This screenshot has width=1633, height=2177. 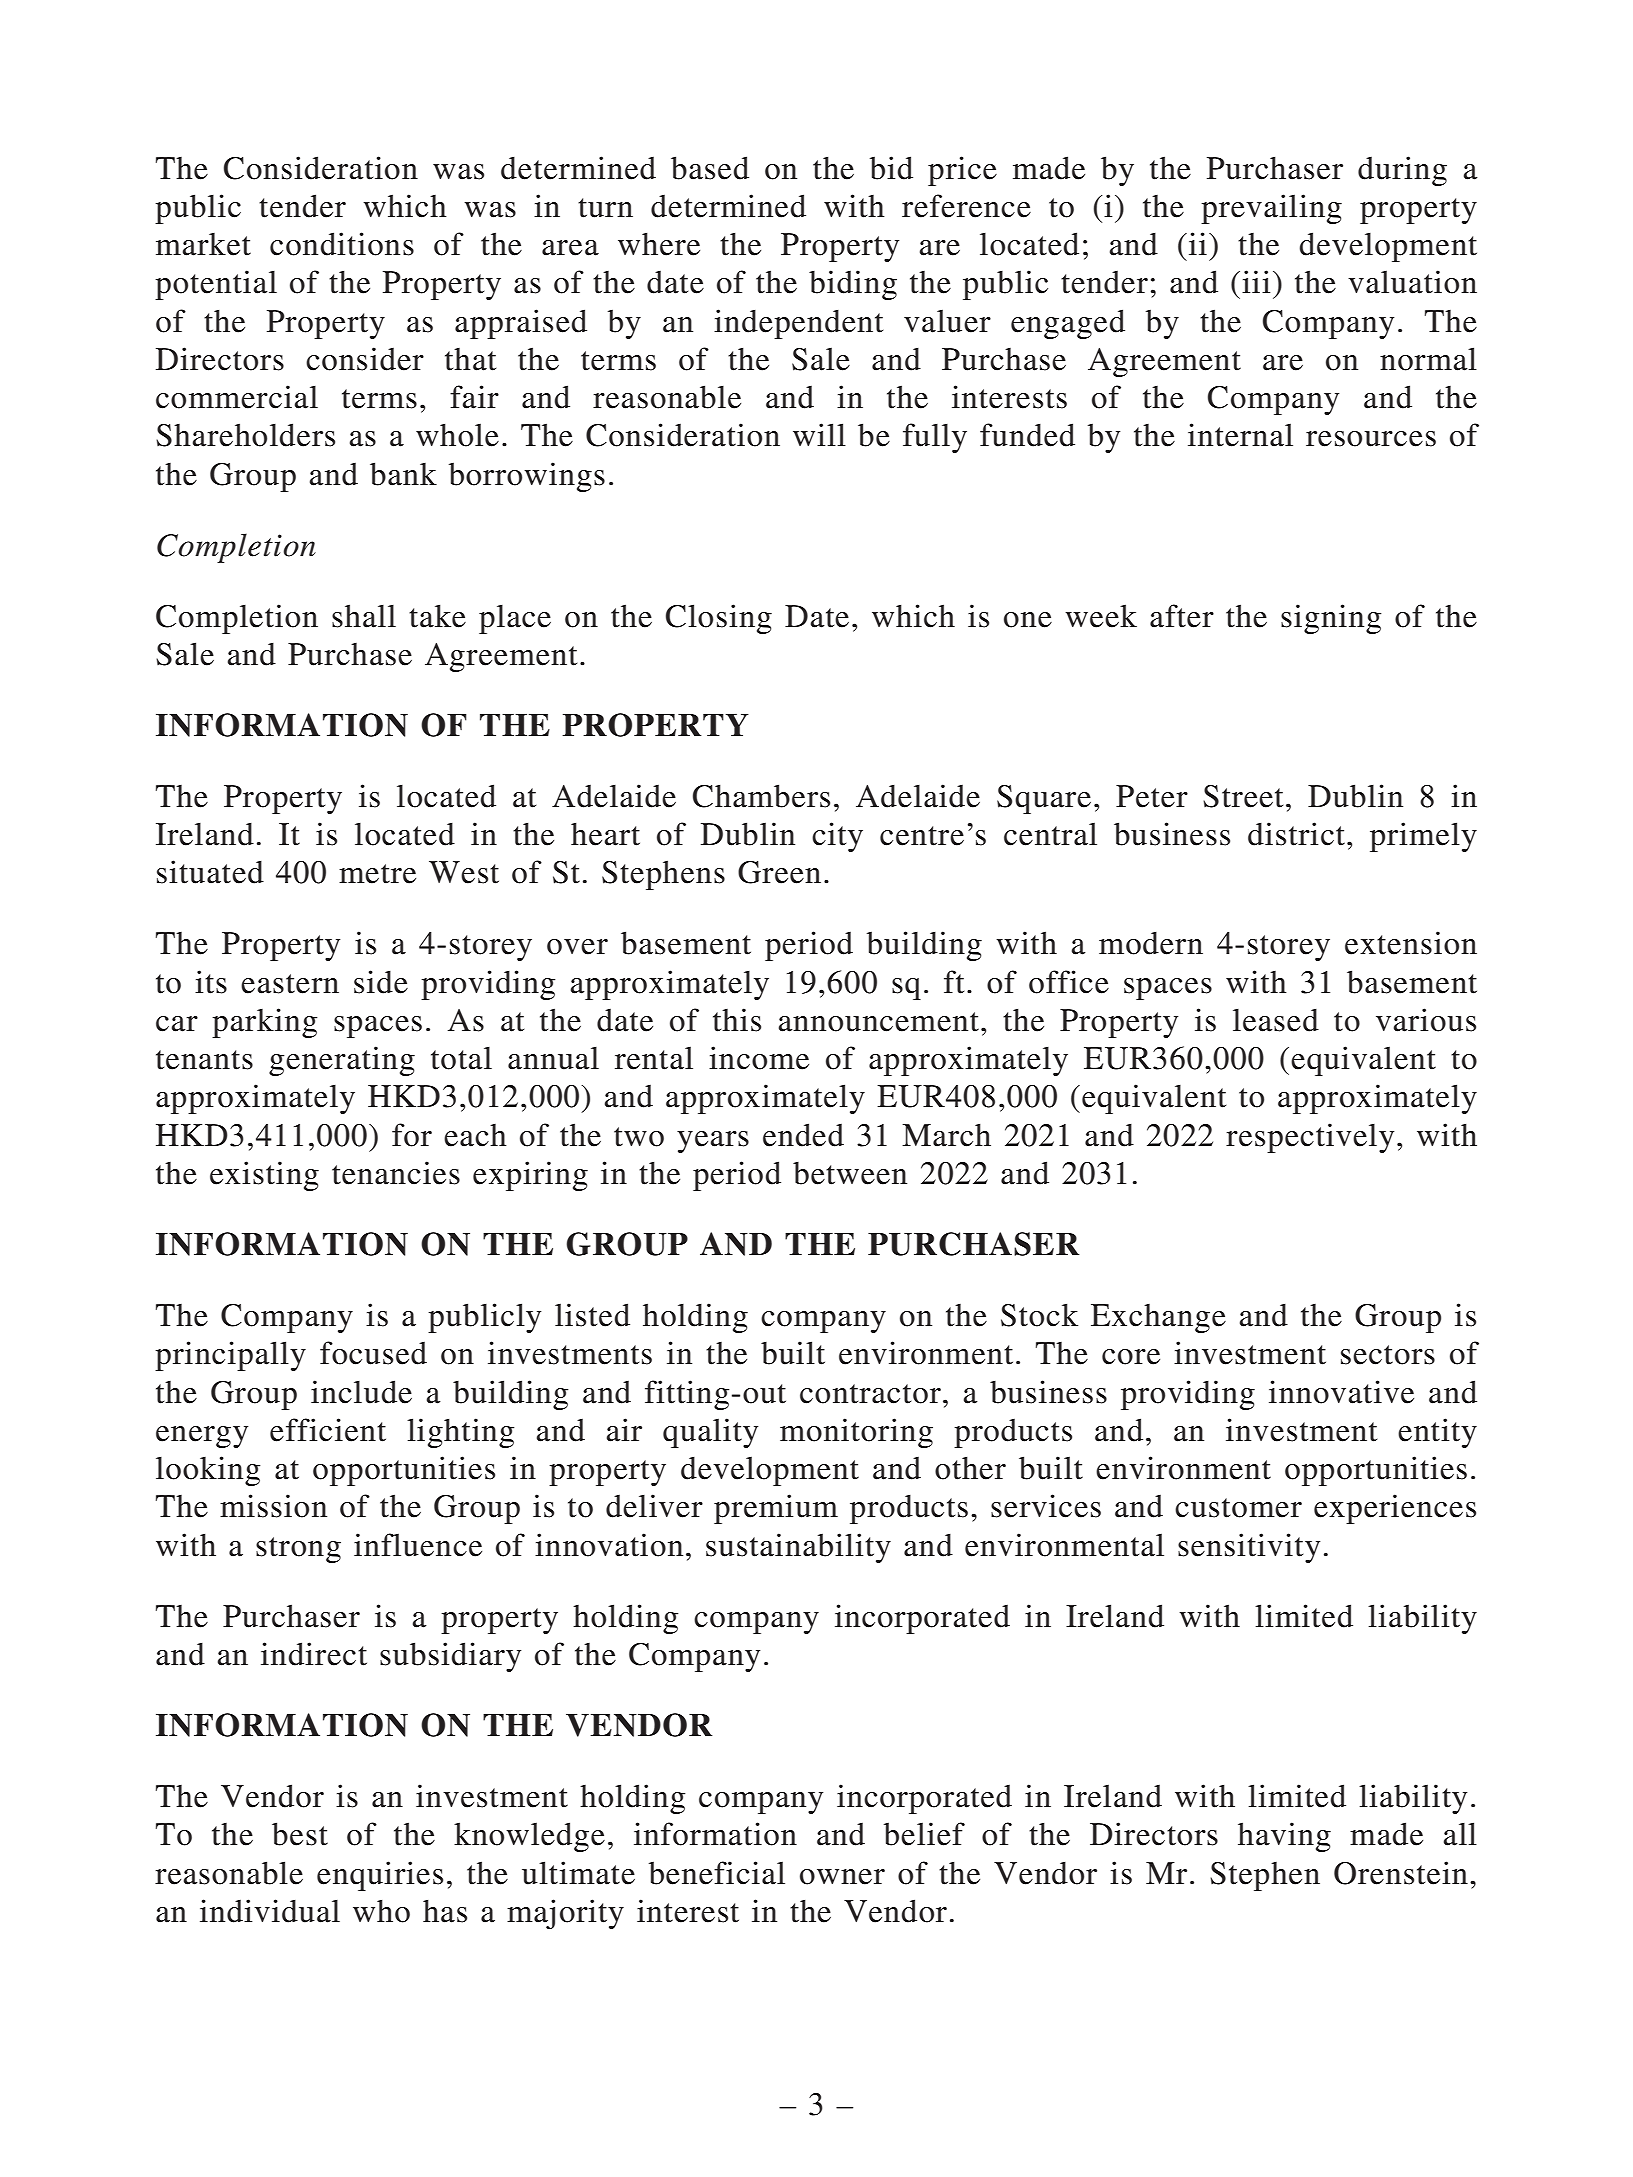 I want to click on monitoring, so click(x=856, y=1433).
